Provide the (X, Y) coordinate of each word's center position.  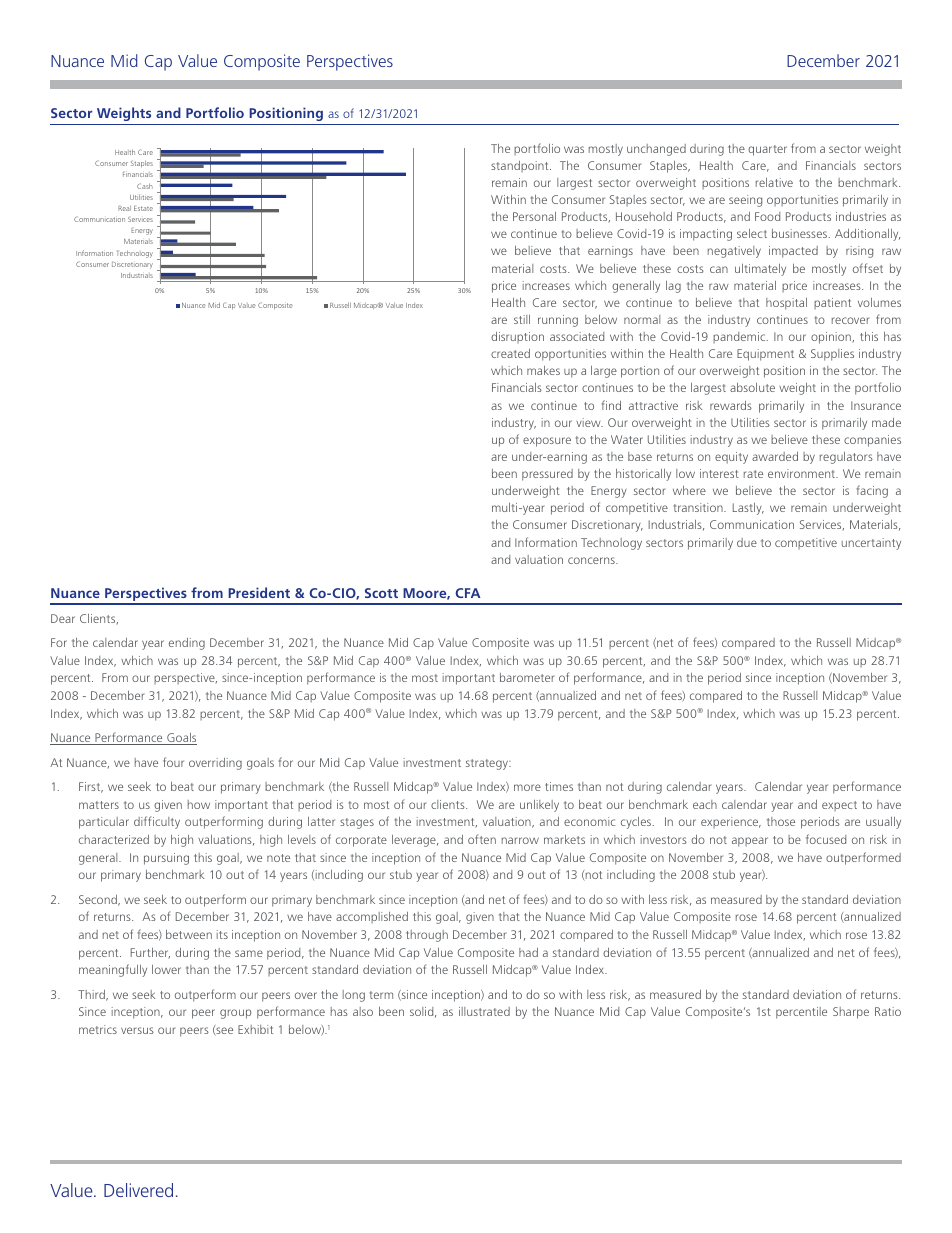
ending (187, 644)
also (363, 1011)
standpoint (521, 166)
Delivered (138, 1190)
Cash (145, 186)
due (747, 542)
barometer (527, 677)
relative (774, 182)
